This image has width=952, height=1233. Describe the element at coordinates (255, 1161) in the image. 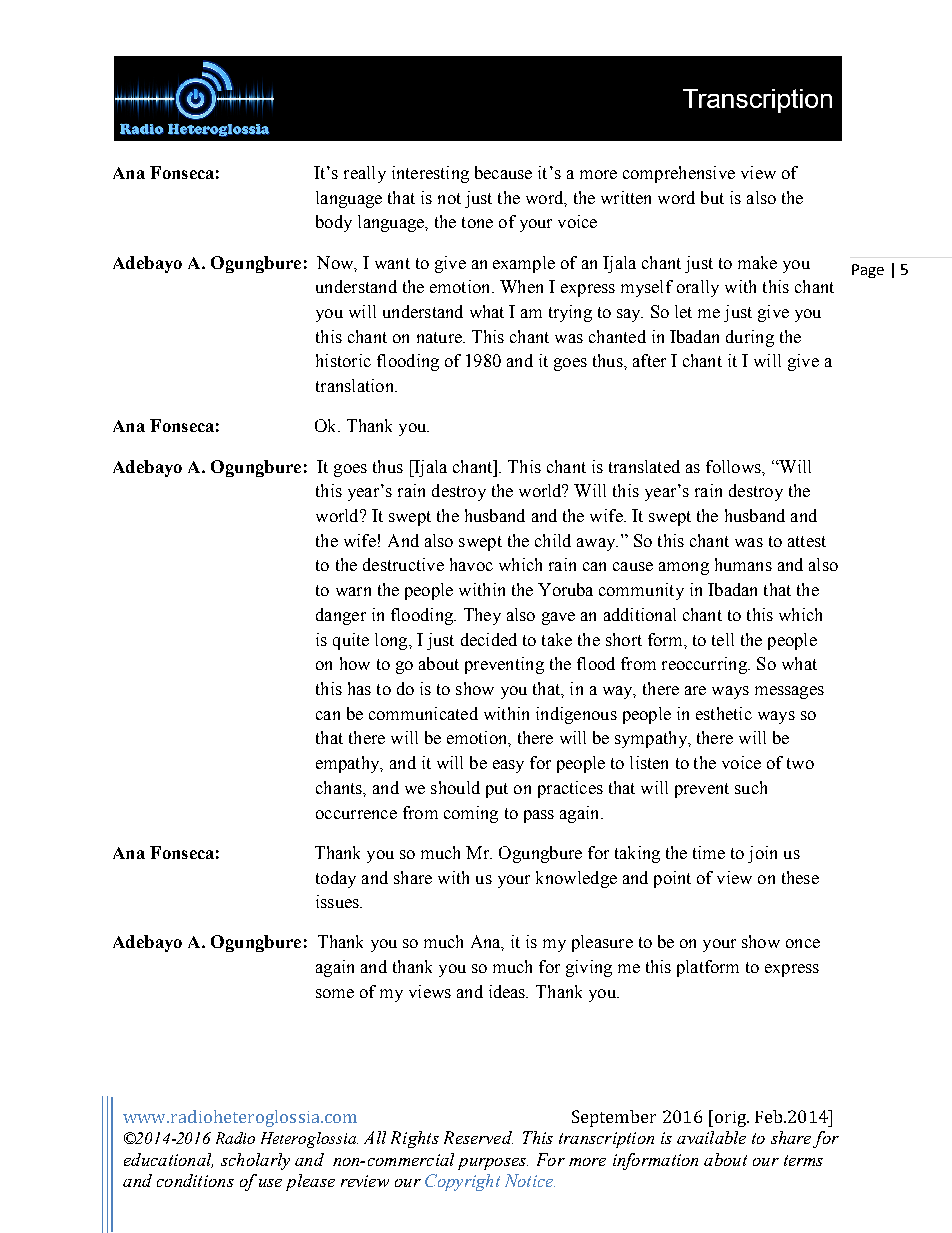

I see `scholarly` at that location.
